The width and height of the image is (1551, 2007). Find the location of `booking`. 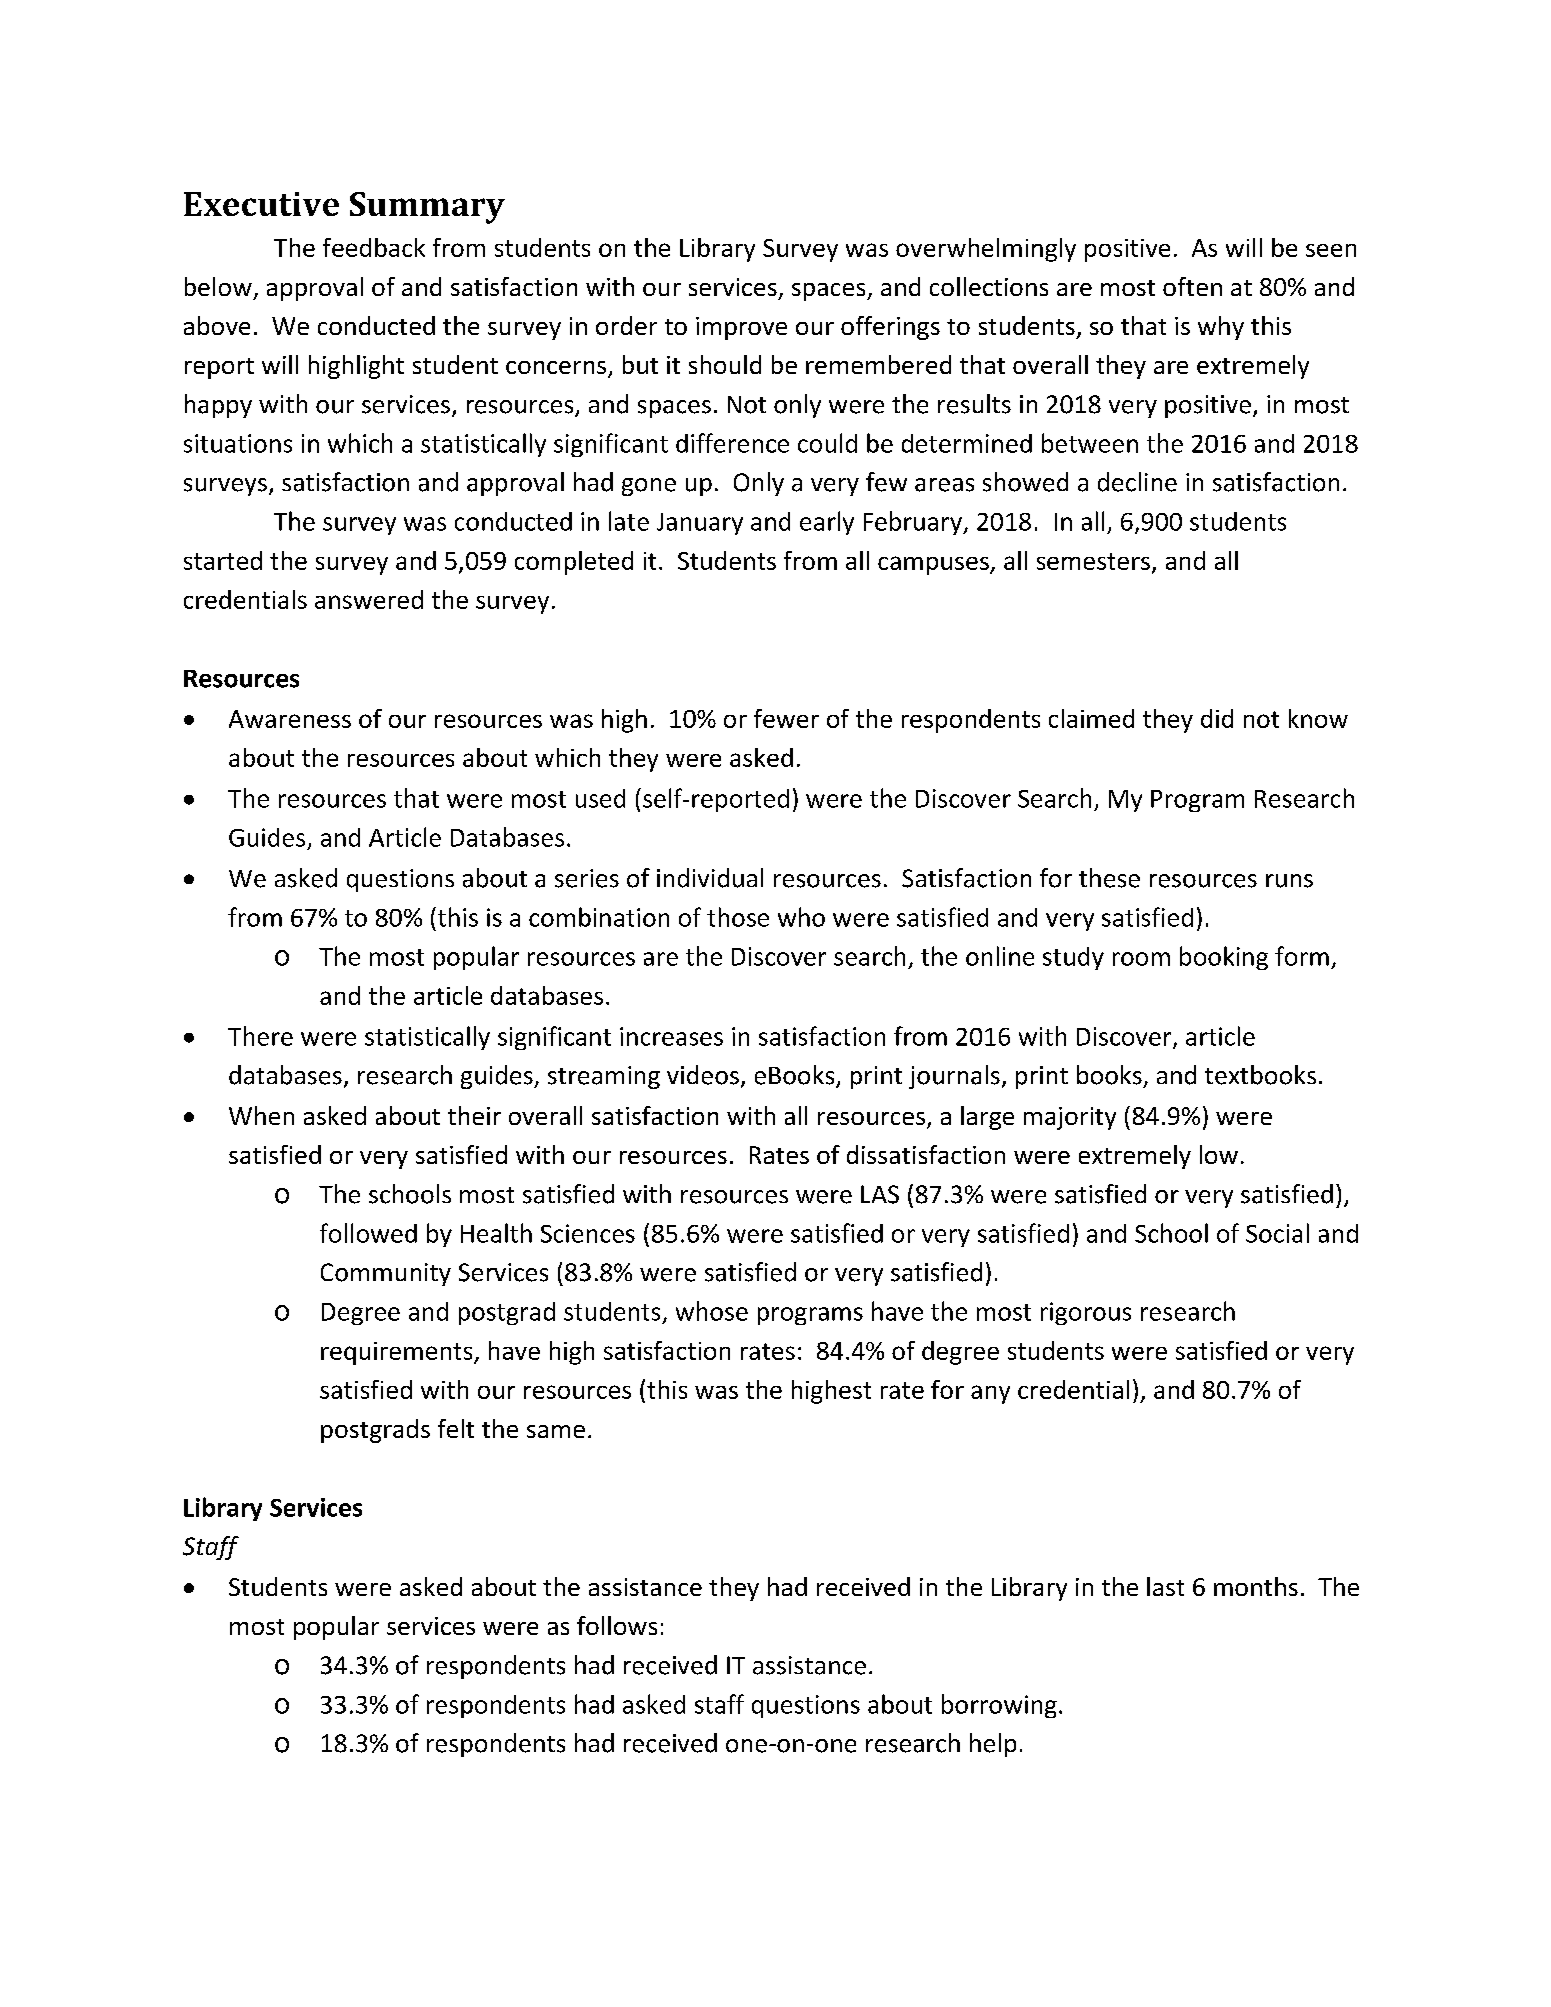

booking is located at coordinates (1224, 958).
